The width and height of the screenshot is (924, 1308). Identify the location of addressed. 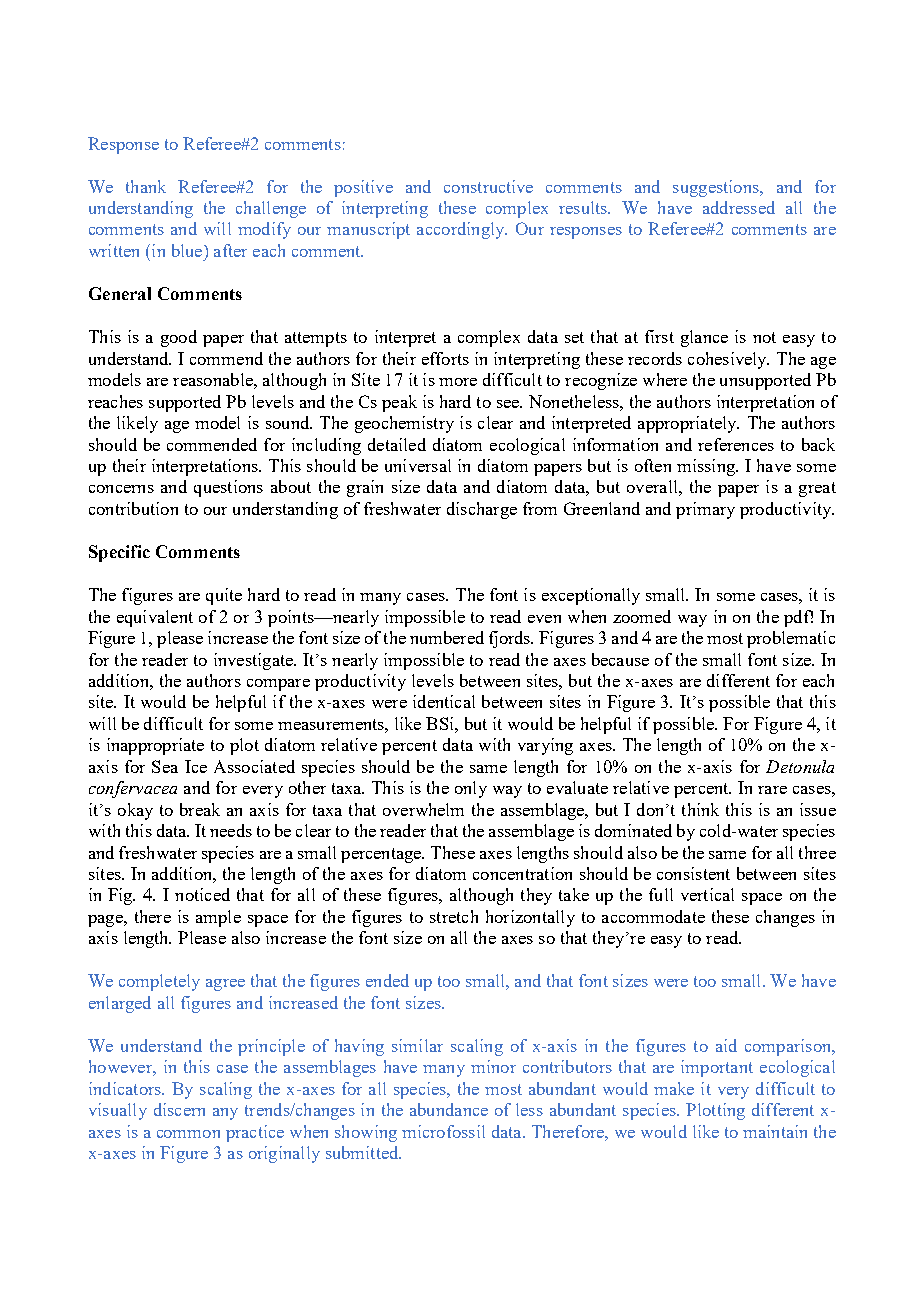
(739, 207).
